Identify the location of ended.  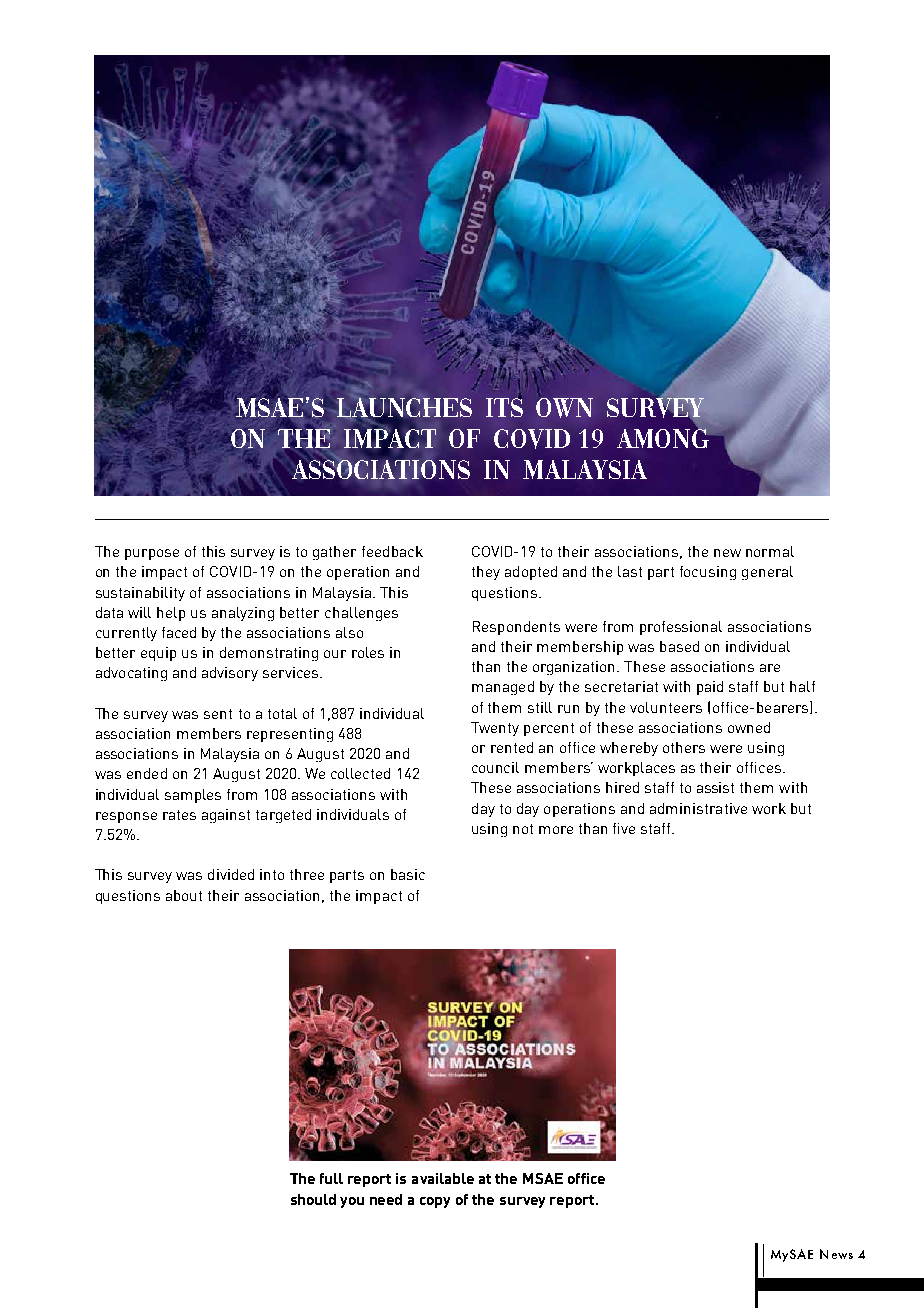
(147, 773).
